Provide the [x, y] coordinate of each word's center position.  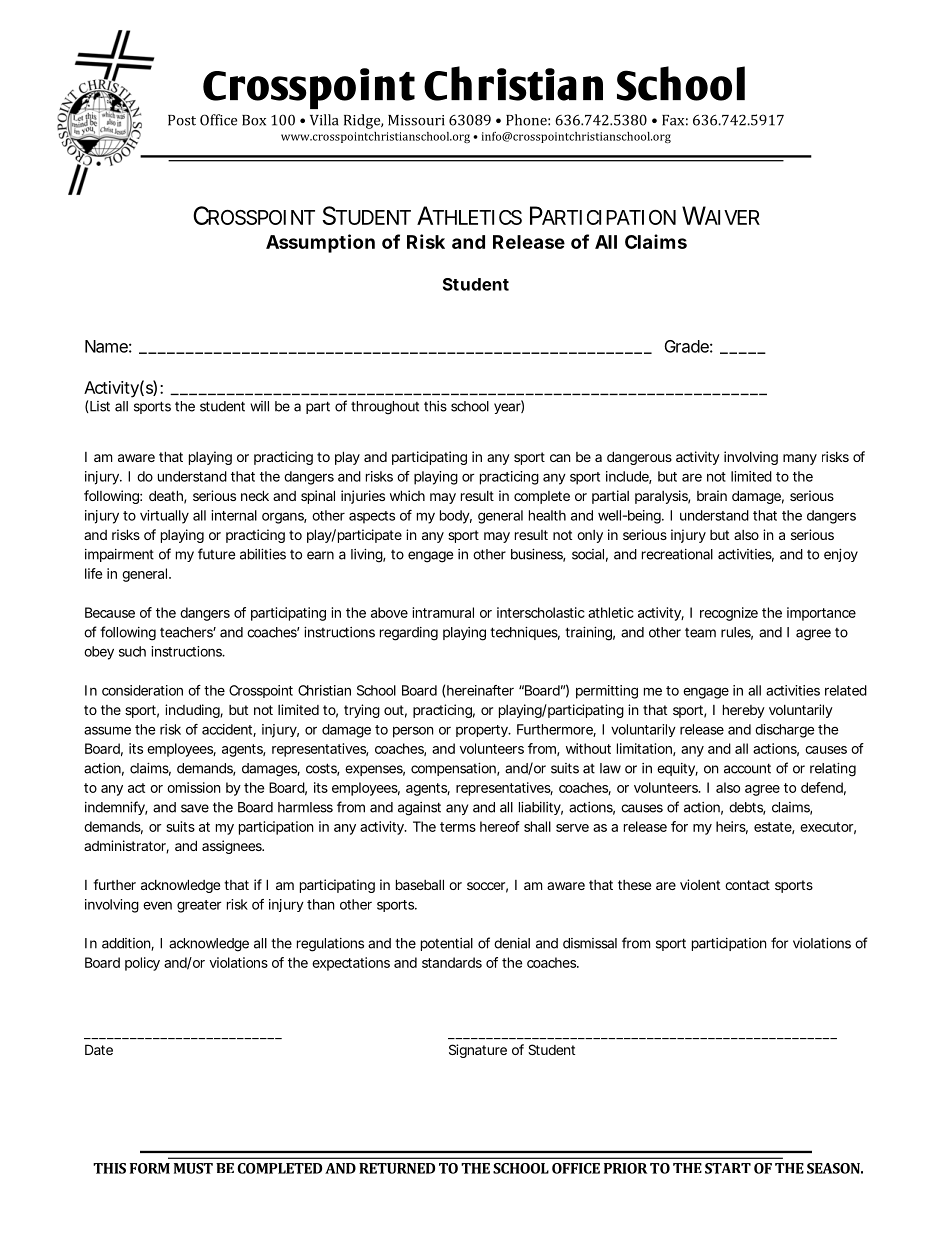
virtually [164, 517]
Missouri [416, 120]
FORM [150, 1168]
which [407, 495]
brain [712, 495]
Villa [324, 120]
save [195, 808]
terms [458, 827]
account [747, 768]
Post [182, 120]
